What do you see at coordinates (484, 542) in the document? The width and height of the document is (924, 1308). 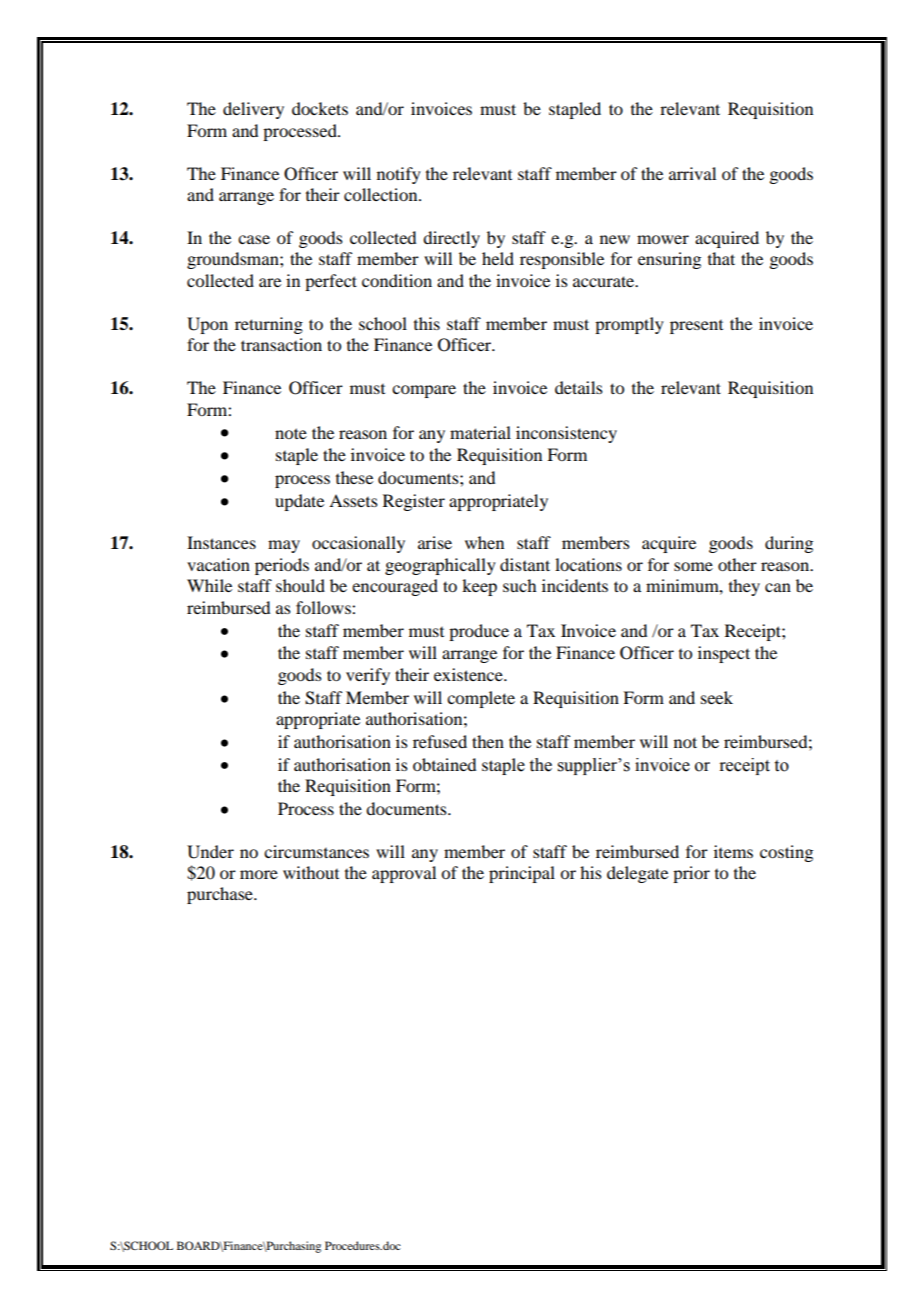 I see `when` at bounding box center [484, 542].
